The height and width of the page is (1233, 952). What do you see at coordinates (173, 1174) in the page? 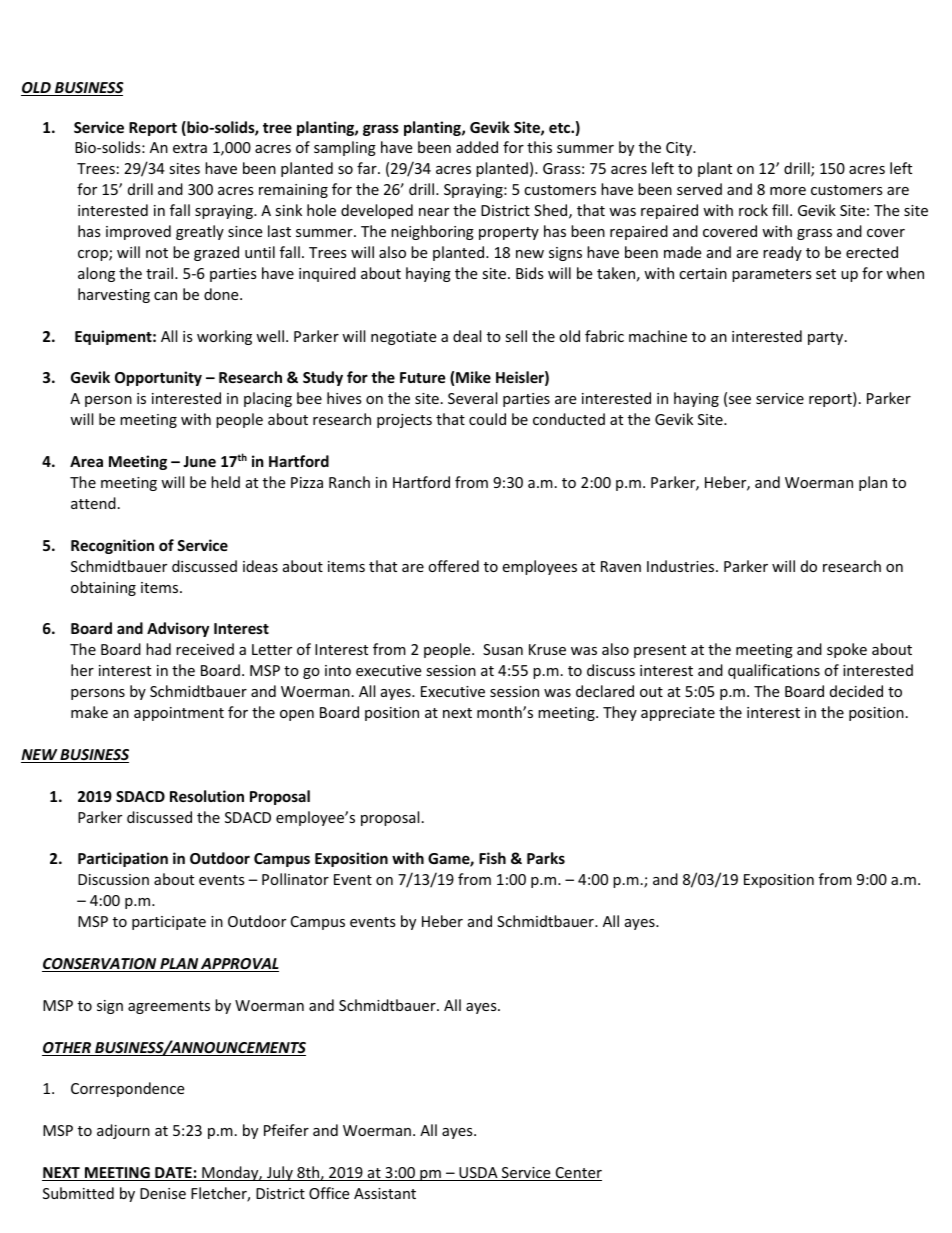
I see `DATE` at bounding box center [173, 1174].
